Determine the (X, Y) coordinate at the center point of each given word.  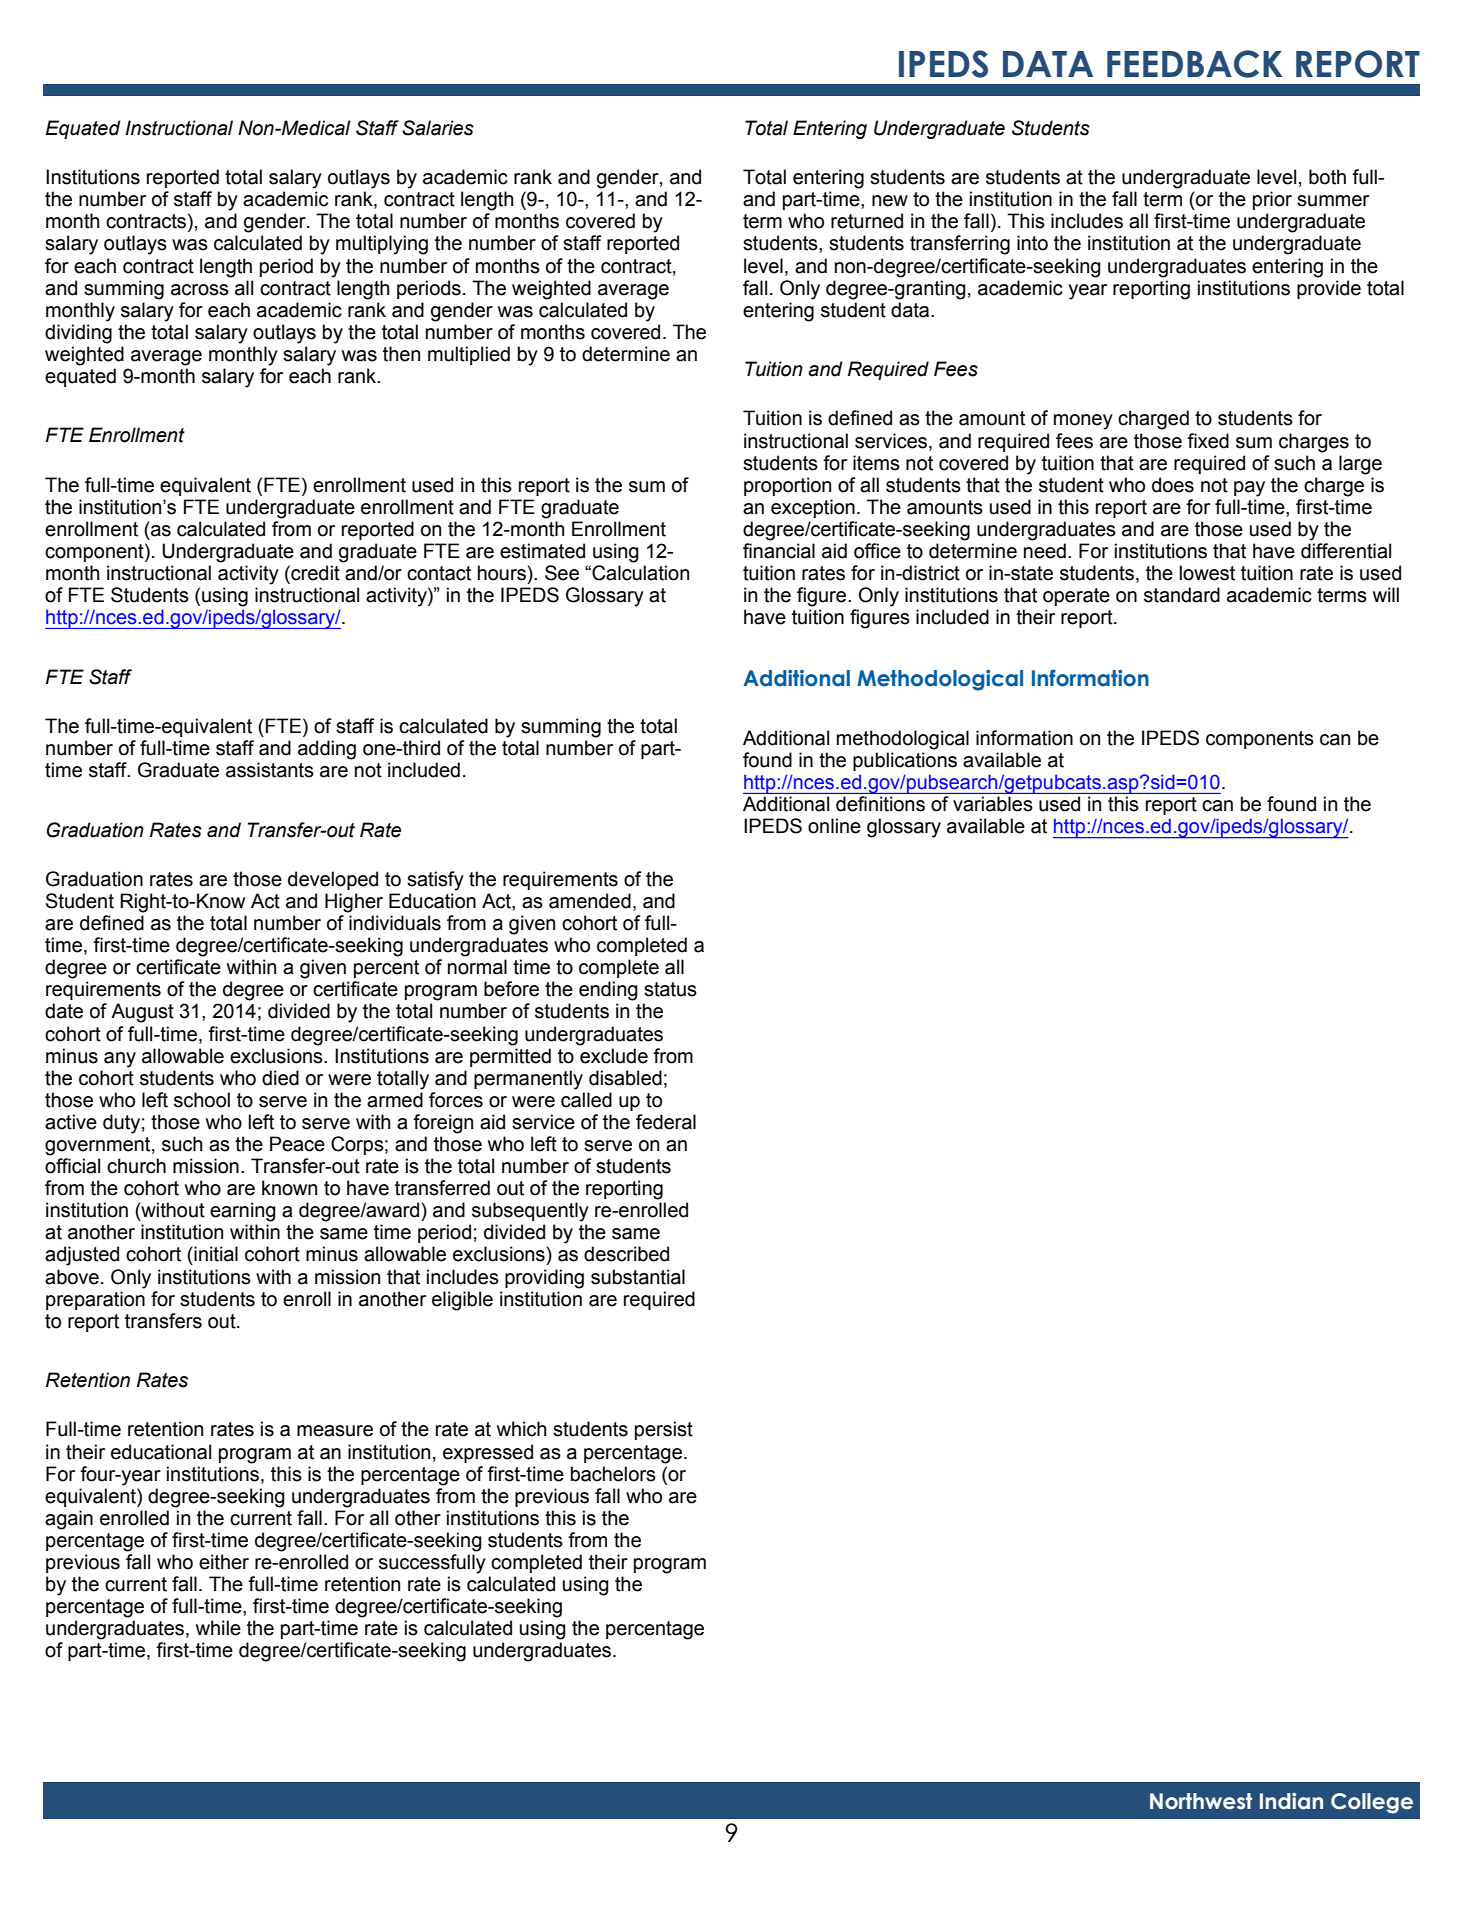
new (890, 201)
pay (1249, 489)
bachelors (613, 1474)
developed (333, 880)
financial (779, 551)
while (218, 1628)
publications (905, 761)
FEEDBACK (1195, 64)
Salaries (438, 128)
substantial (638, 1277)
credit (314, 573)
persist (664, 1430)
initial (215, 1254)
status (670, 989)
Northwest (1201, 1801)
